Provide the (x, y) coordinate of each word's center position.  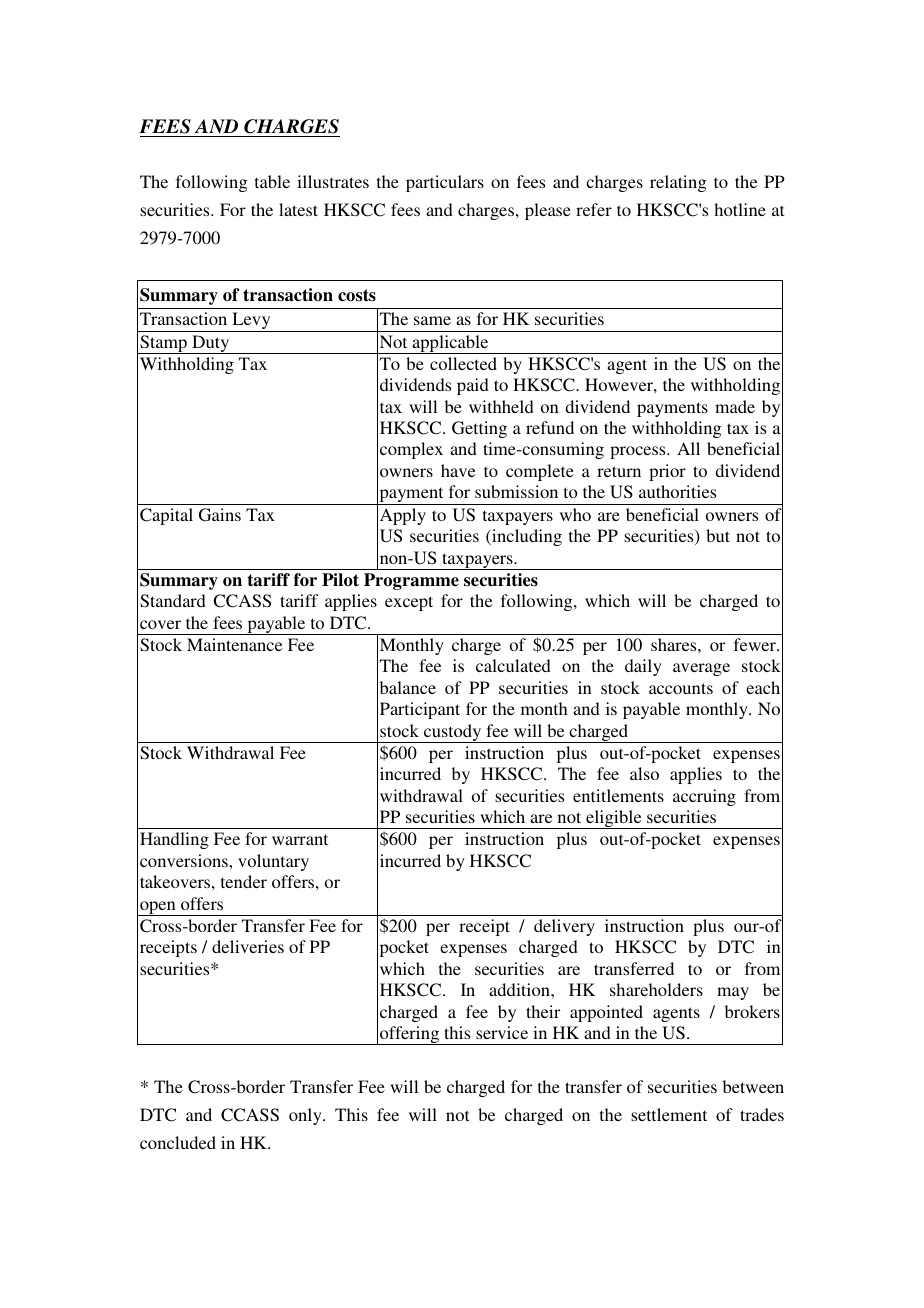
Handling (174, 840)
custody (453, 733)
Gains (220, 515)
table (272, 181)
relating (678, 183)
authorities (677, 491)
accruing (704, 797)
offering (410, 1035)
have (458, 470)
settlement (669, 1114)
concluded (178, 1142)
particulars (445, 183)
